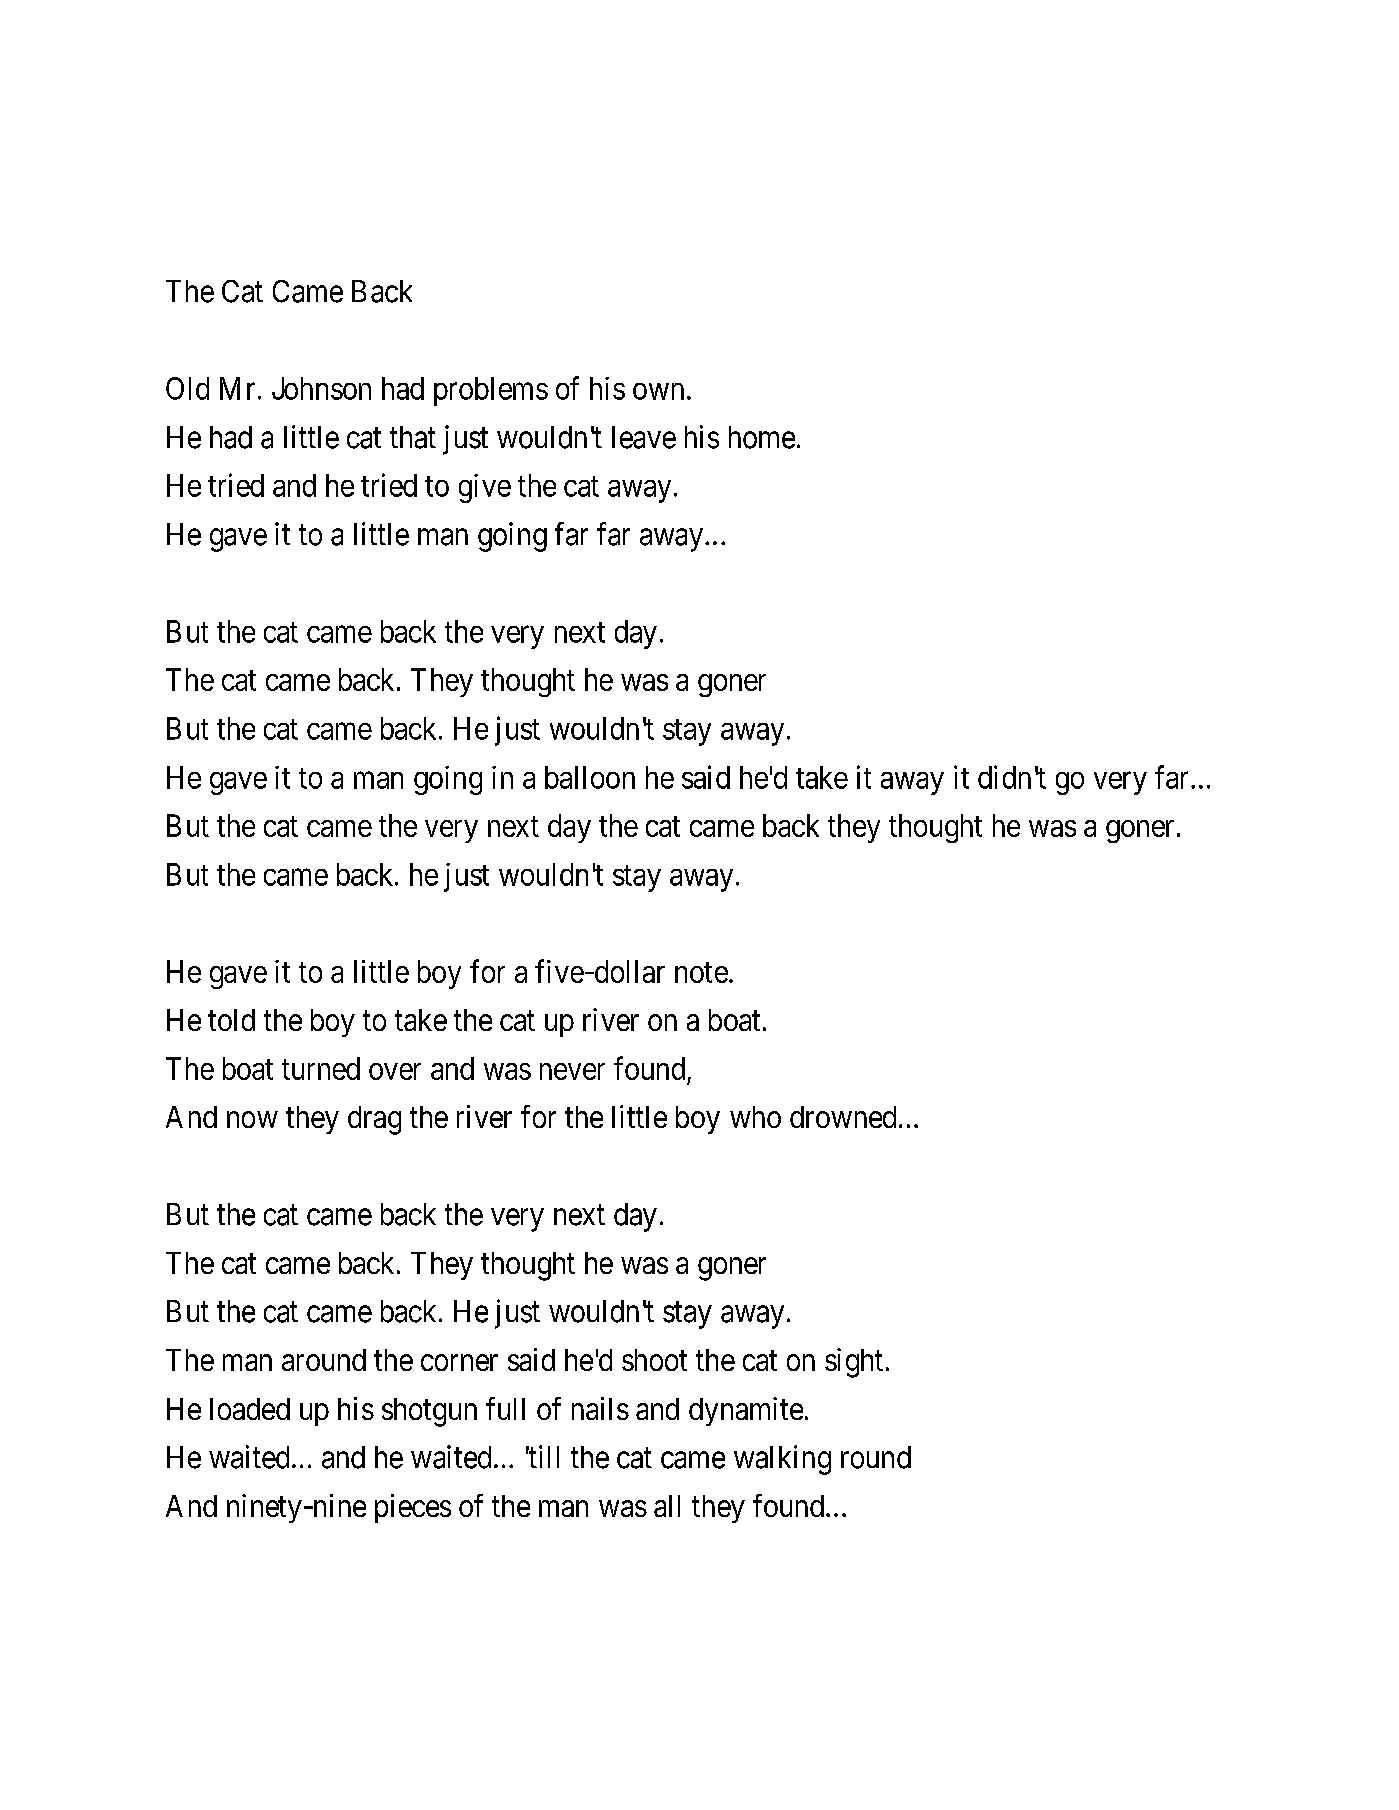  Describe the element at coordinates (505, 1408) in the screenshot. I see `full` at that location.
